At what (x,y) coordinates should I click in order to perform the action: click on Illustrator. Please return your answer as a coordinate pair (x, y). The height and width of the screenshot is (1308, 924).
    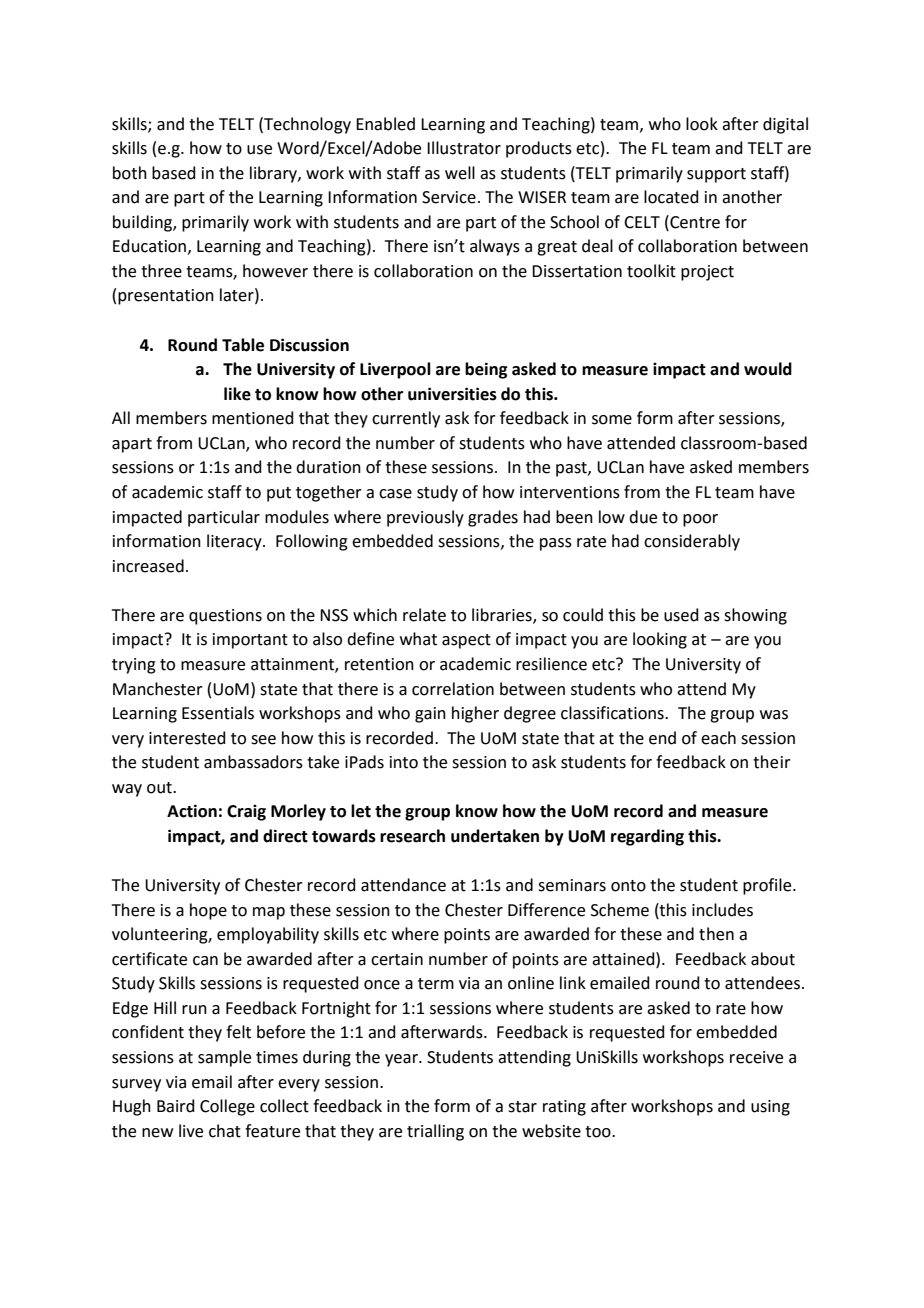
    Looking at the image, I should click on (464, 148).
